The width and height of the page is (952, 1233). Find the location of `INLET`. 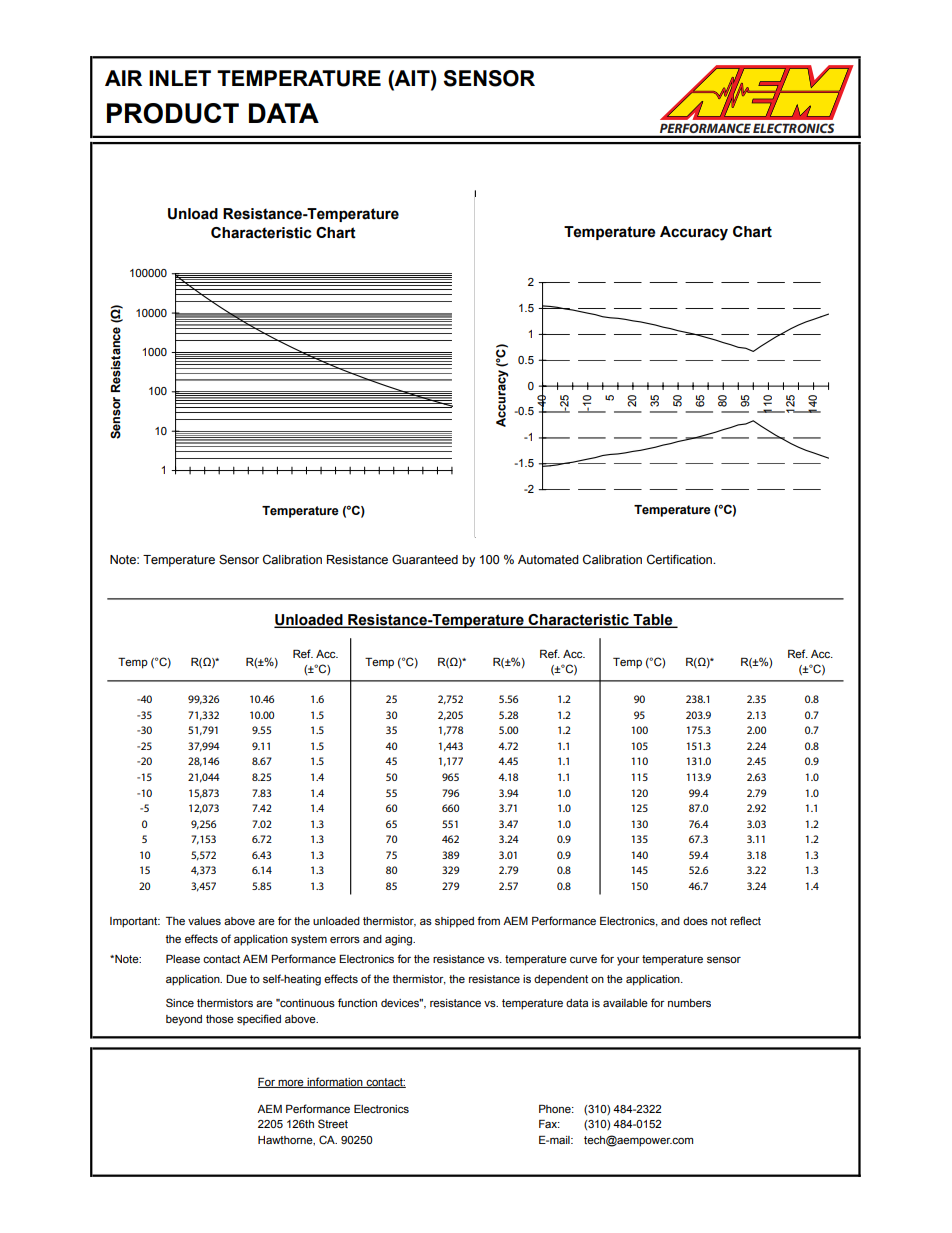

INLET is located at coordinates (180, 78).
